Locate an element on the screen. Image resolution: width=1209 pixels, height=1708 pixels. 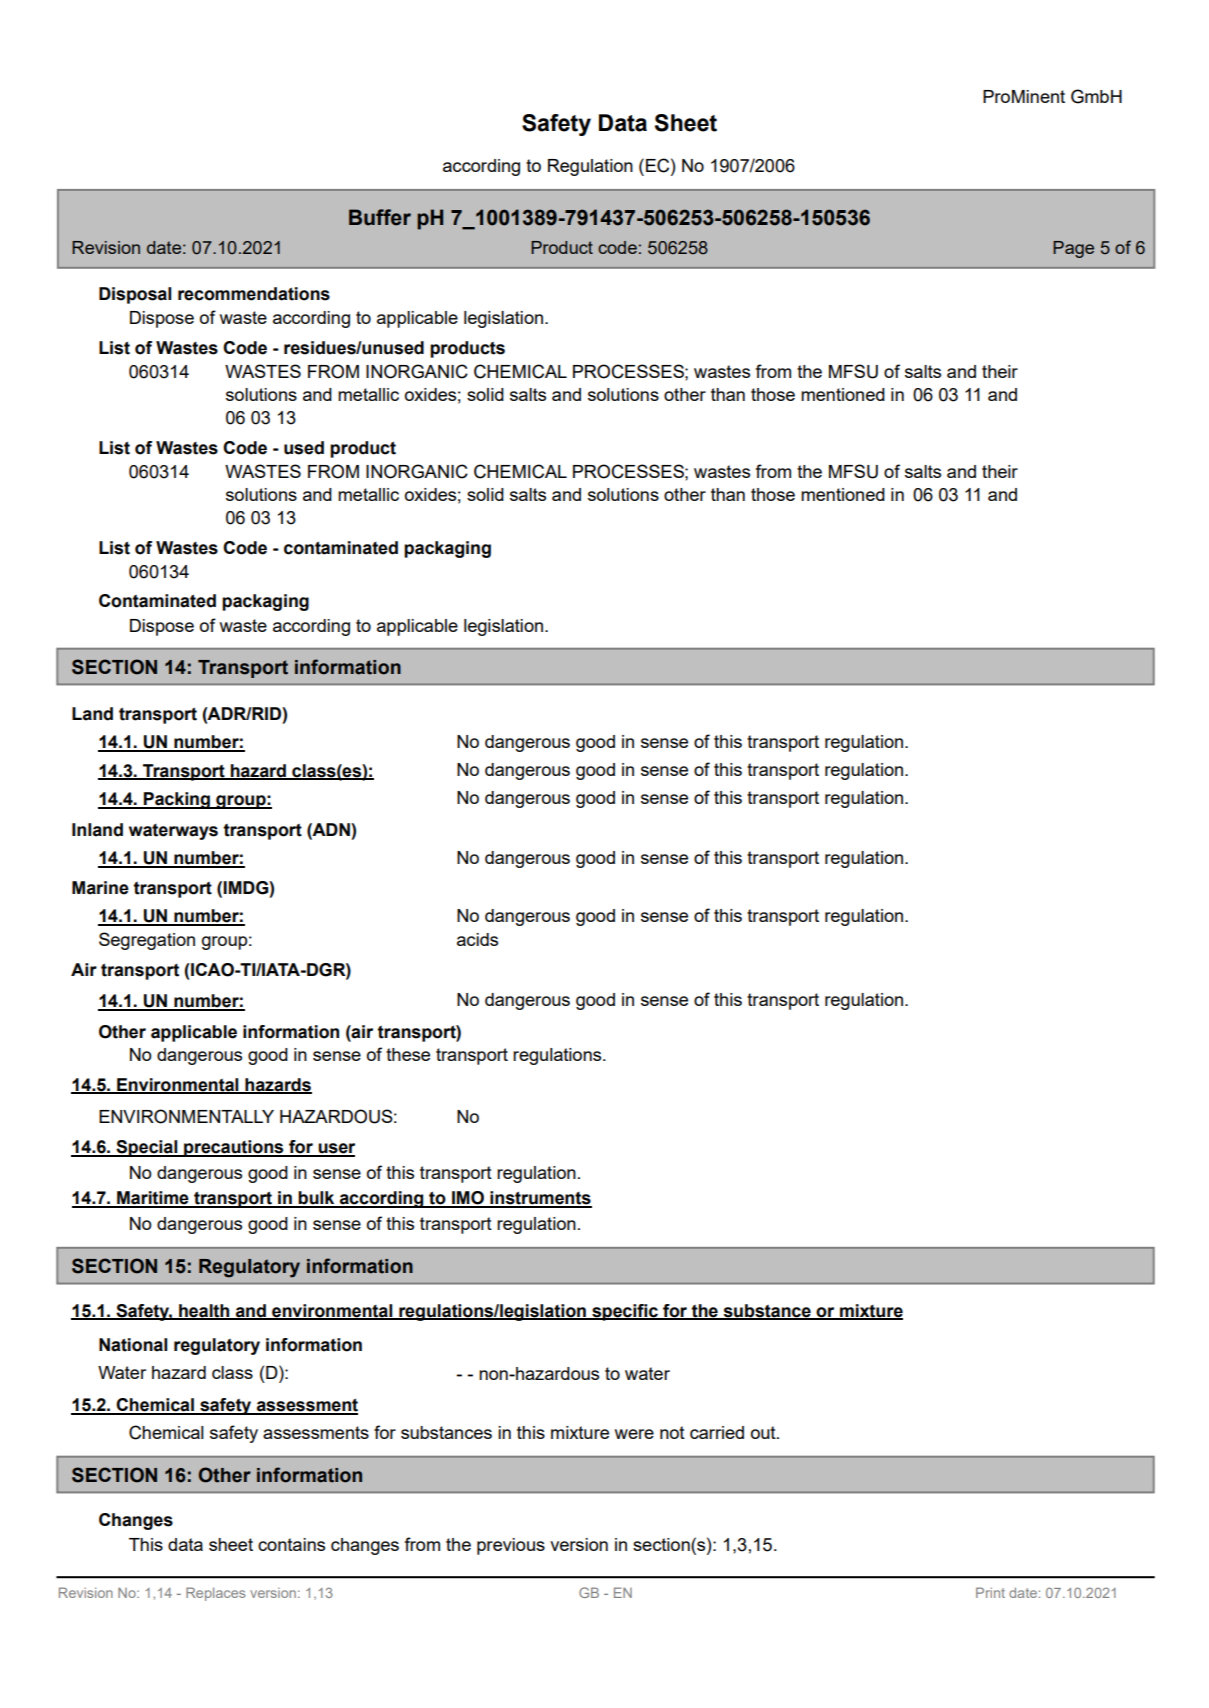
specific is located at coordinates (625, 1312).
